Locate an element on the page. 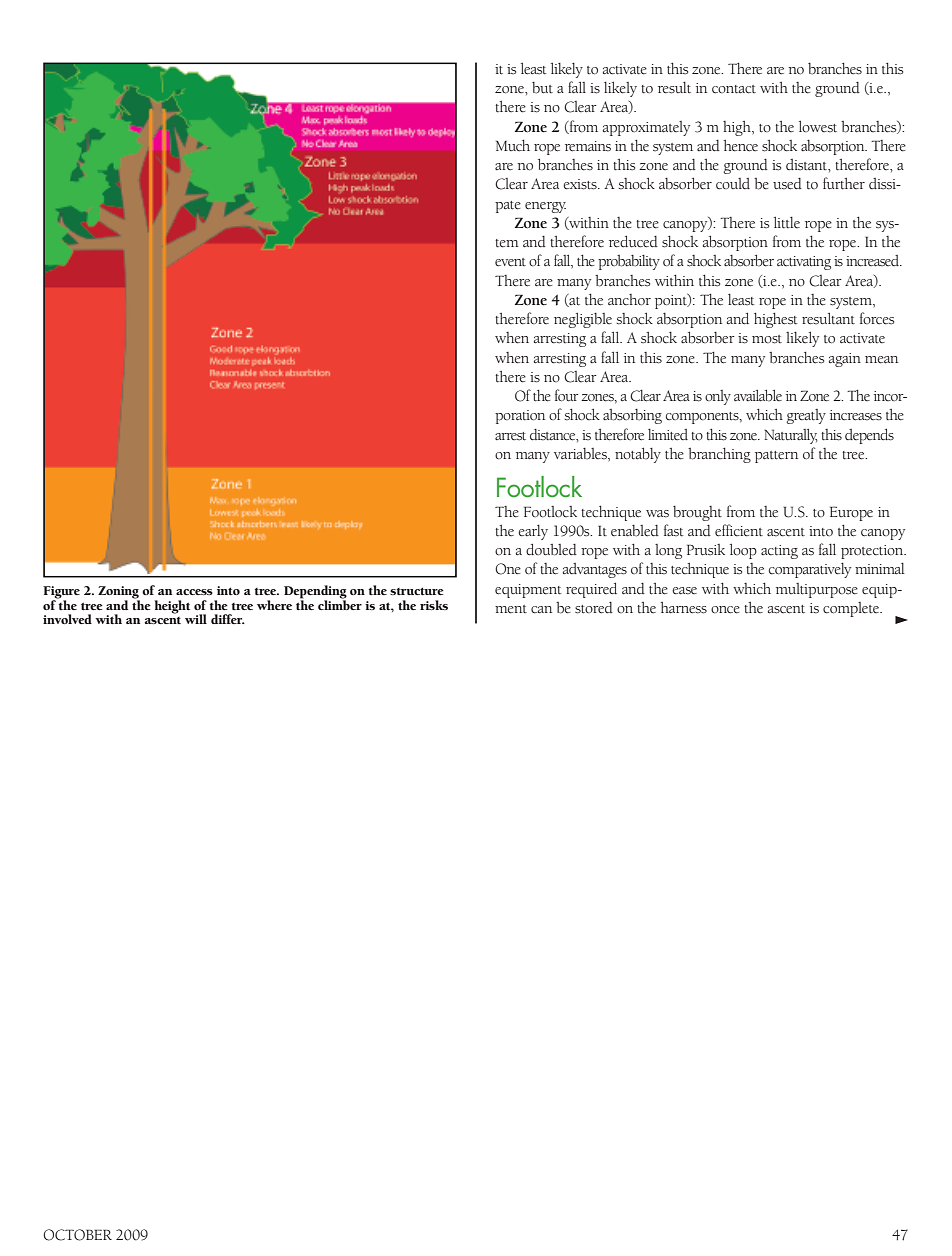 The width and height of the document is (952, 1256). once is located at coordinates (725, 610).
